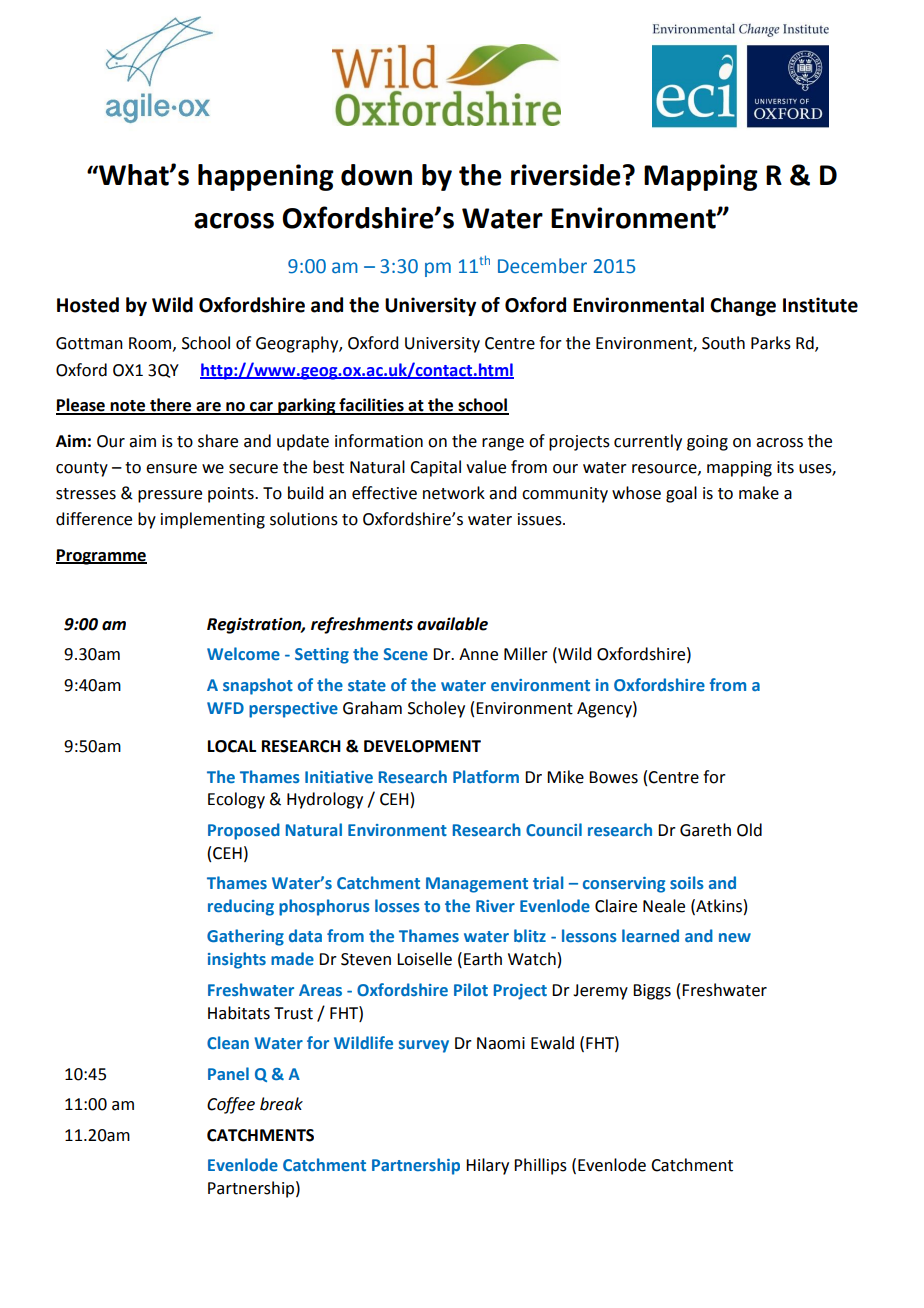  I want to click on Coffee, so click(231, 1105).
